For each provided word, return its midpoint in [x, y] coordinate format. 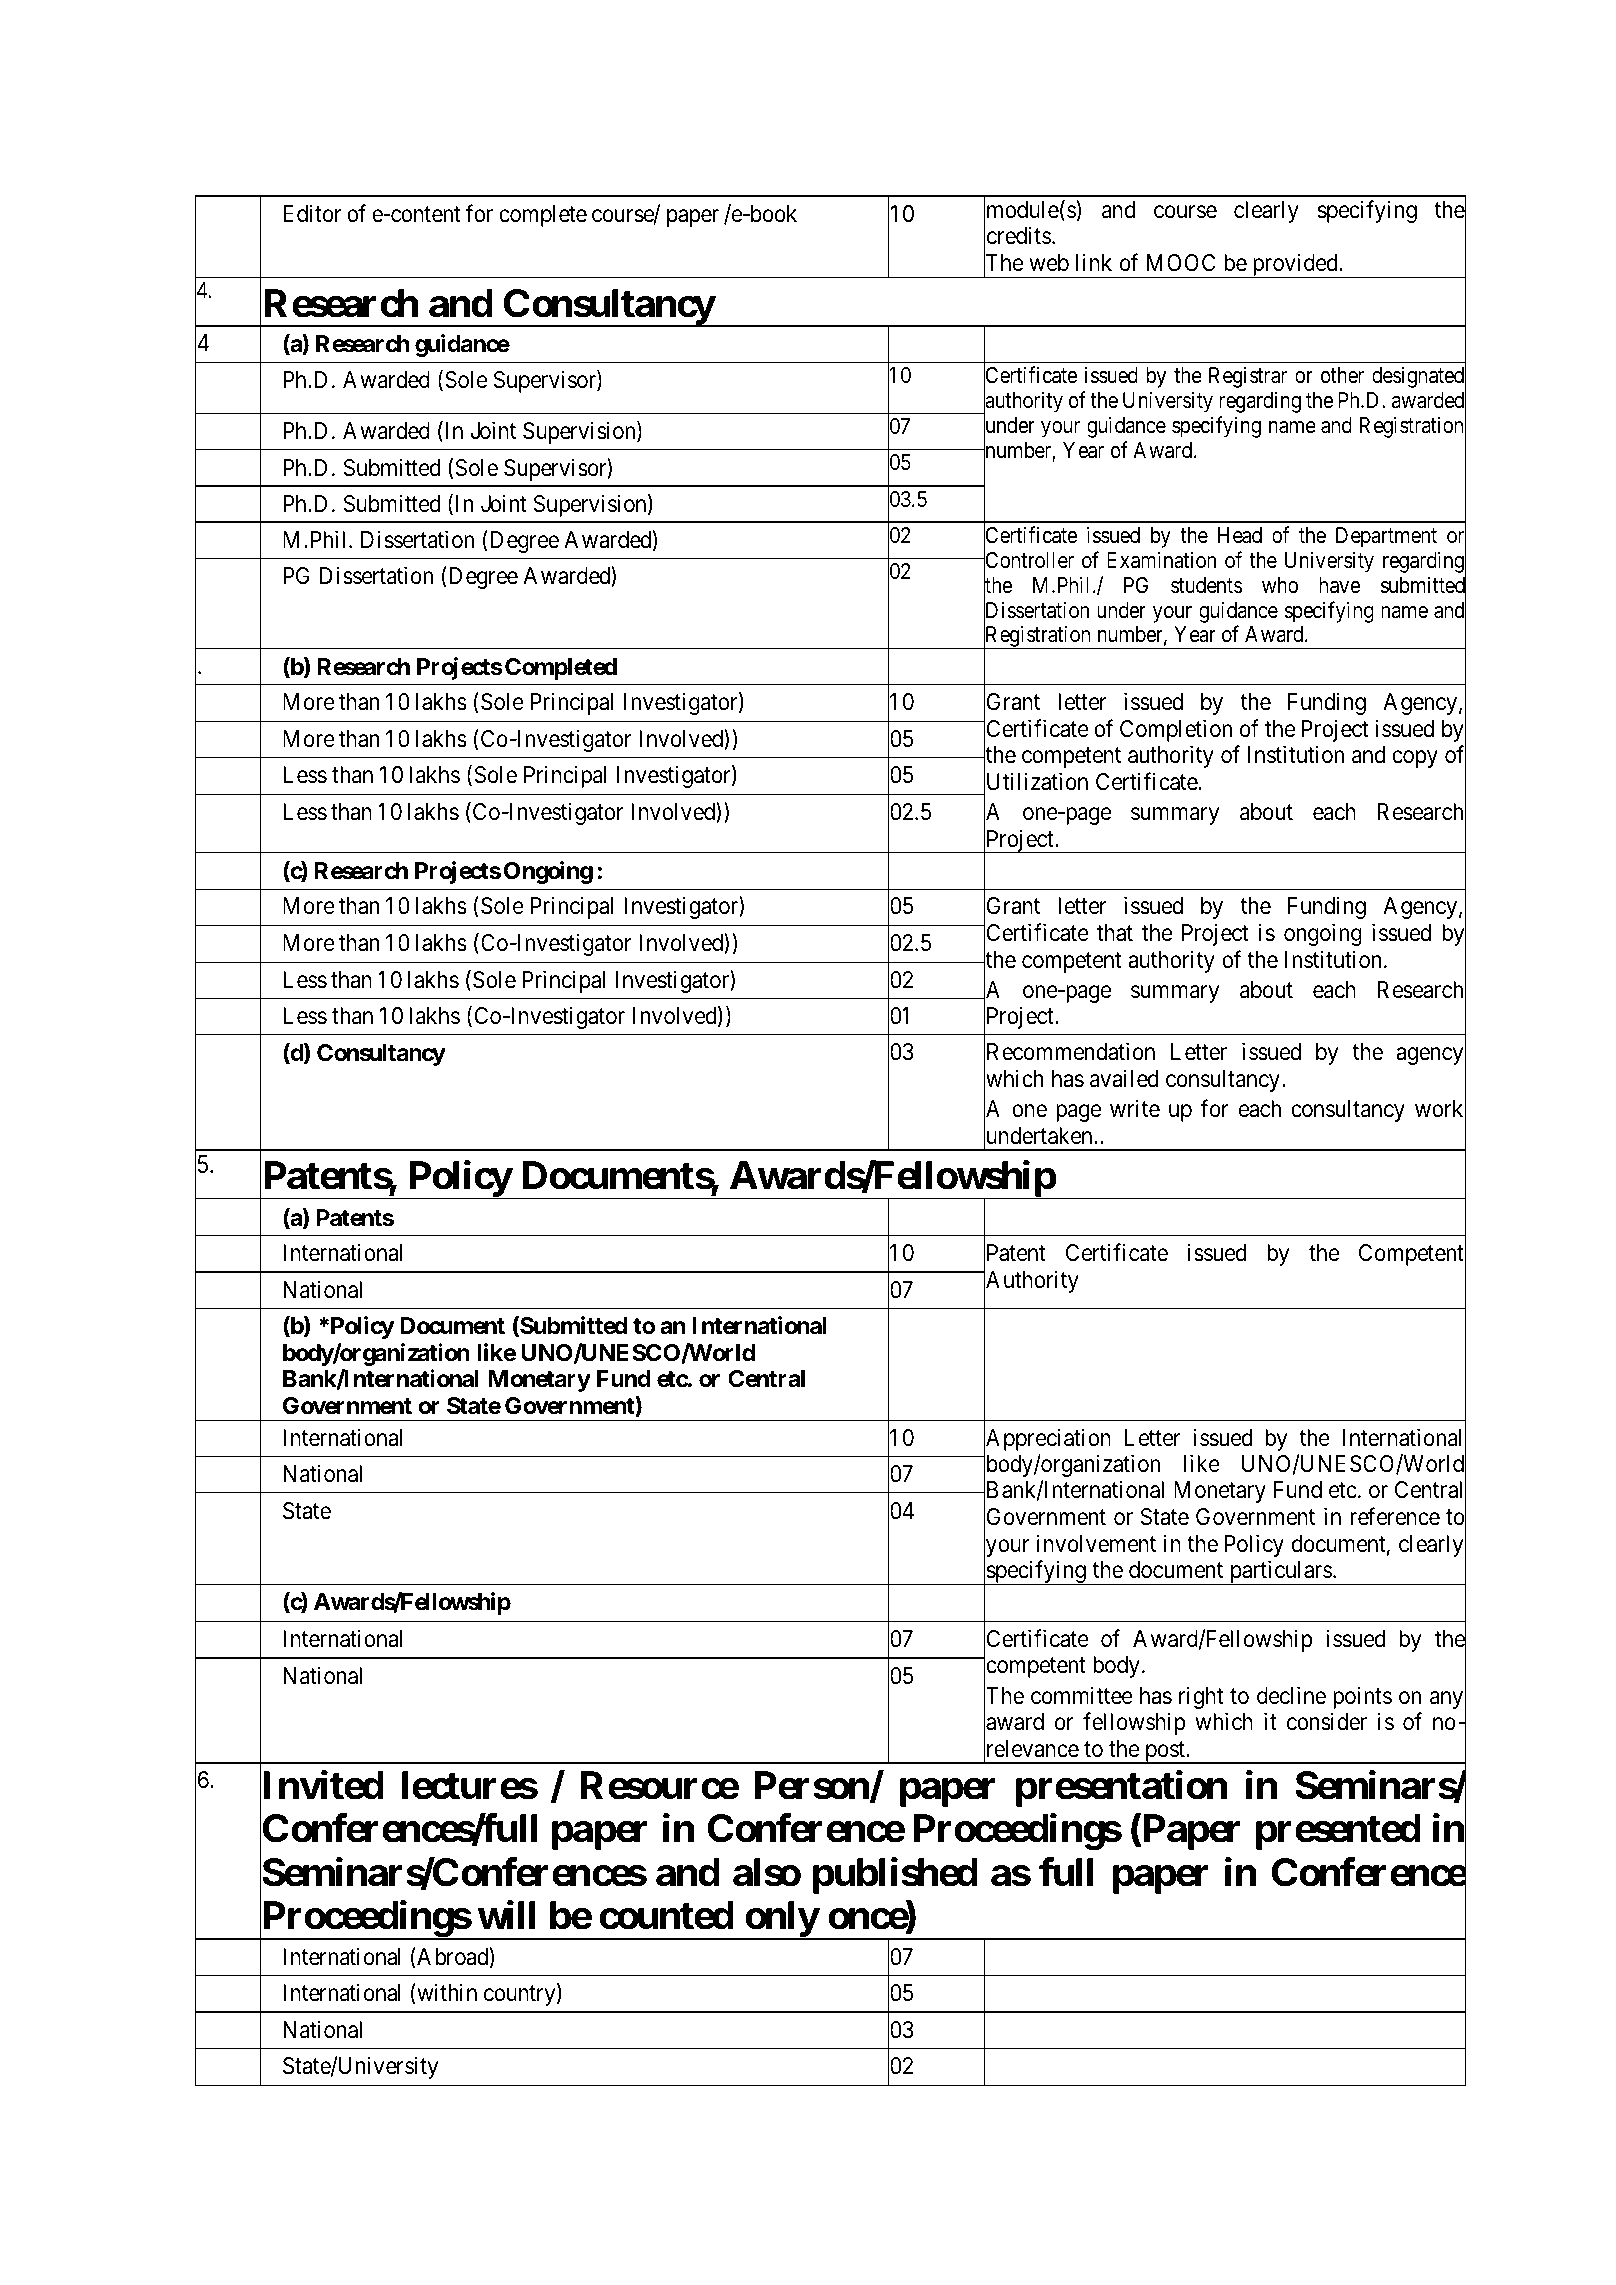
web [1049, 263]
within [446, 1993]
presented [1338, 1832]
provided [1295, 265]
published [895, 1876]
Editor [312, 213]
